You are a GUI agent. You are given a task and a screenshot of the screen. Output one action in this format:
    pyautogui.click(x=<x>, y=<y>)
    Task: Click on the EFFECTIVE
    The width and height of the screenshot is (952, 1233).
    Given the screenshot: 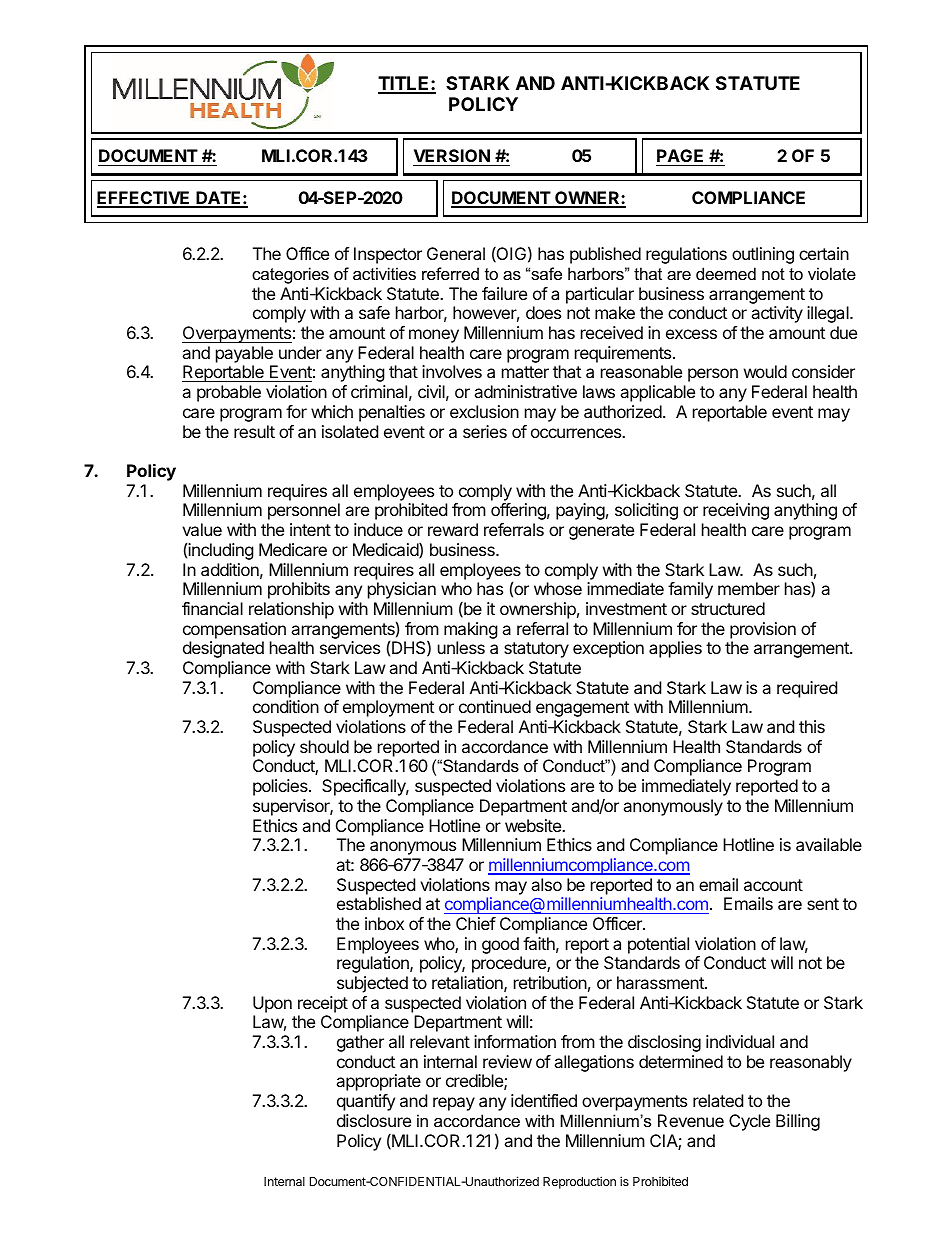 What is the action you would take?
    pyautogui.click(x=145, y=199)
